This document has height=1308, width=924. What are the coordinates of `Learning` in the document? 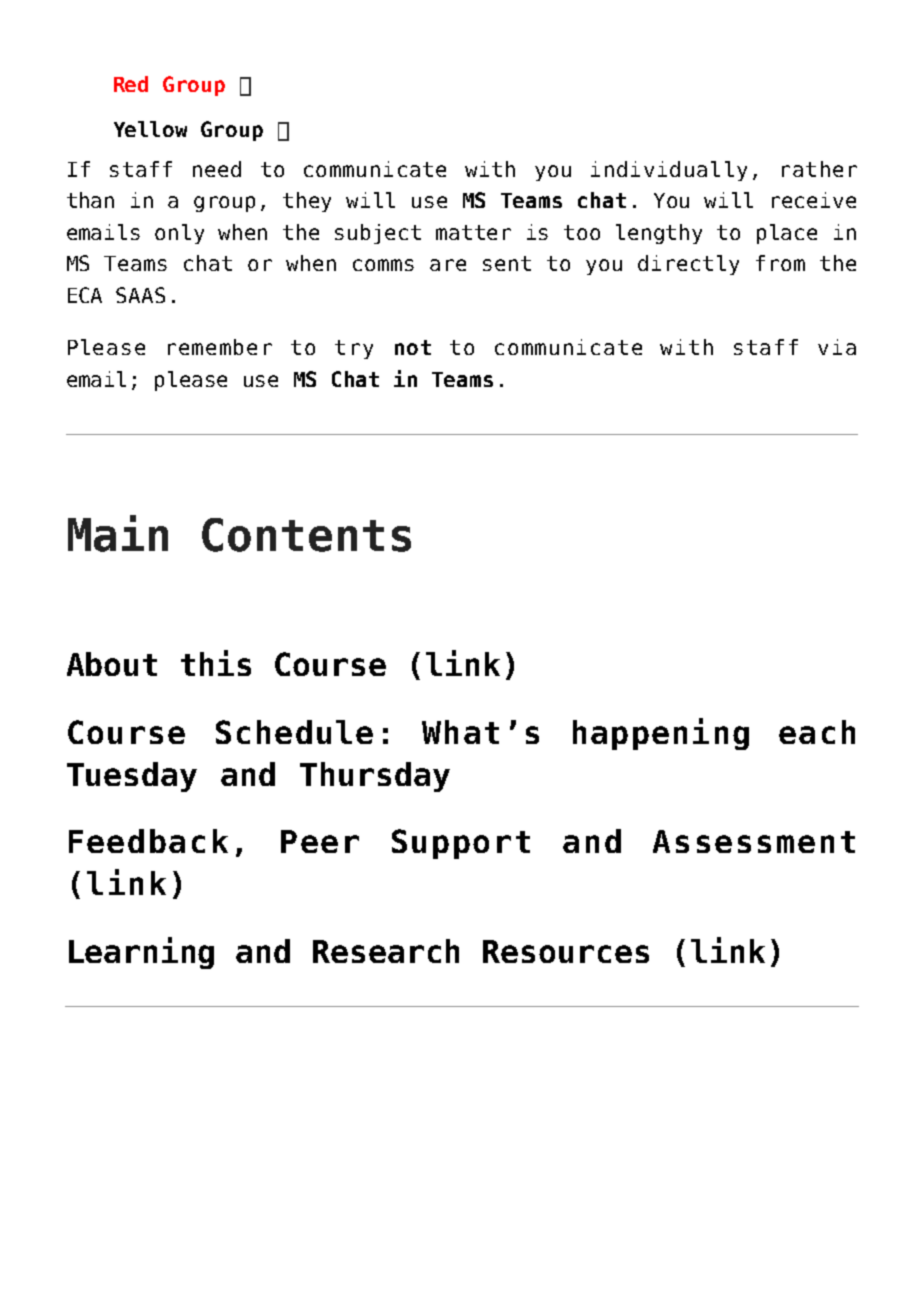 It's located at (141, 953).
